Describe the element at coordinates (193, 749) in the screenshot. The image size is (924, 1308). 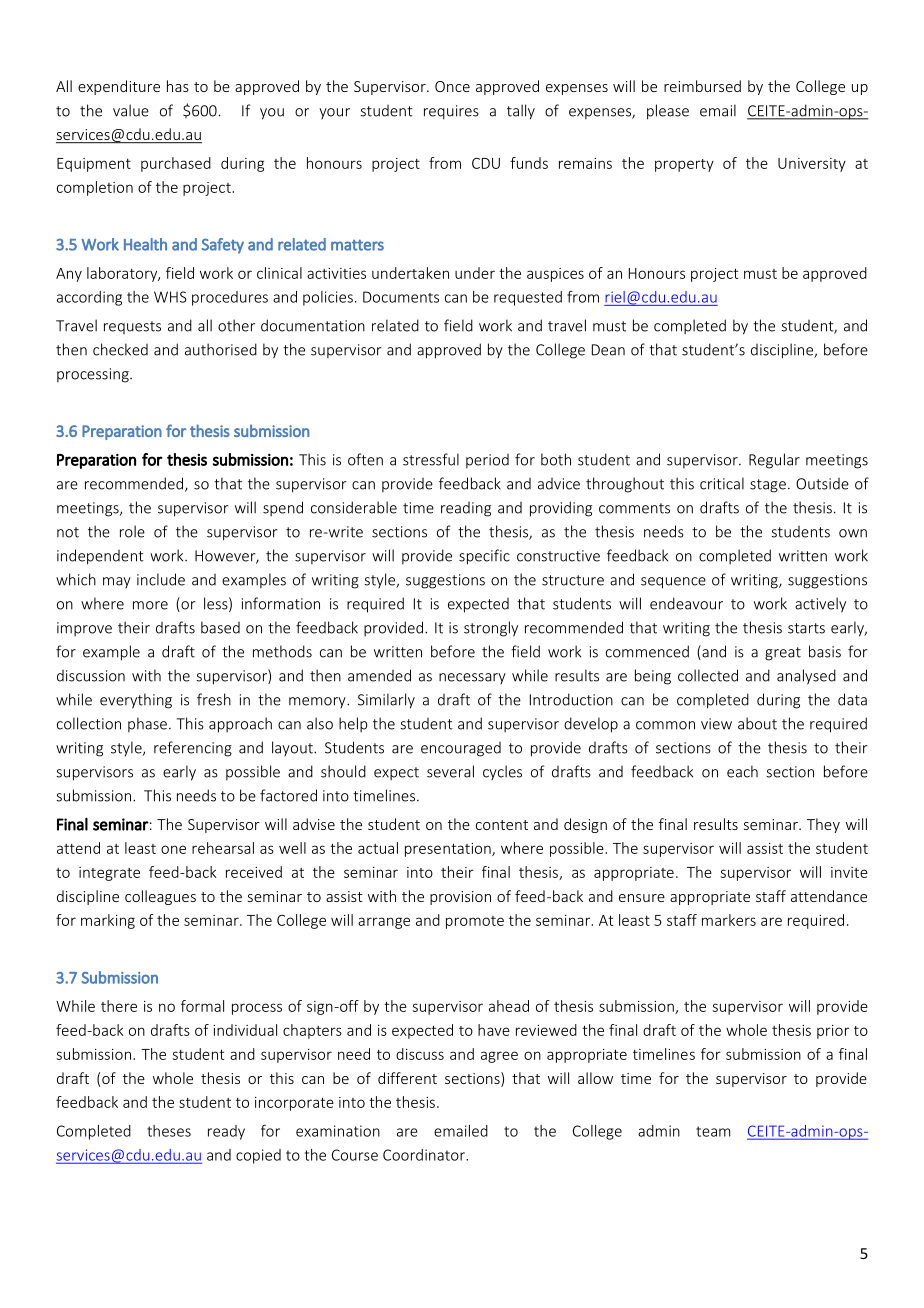
I see `referencing` at that location.
